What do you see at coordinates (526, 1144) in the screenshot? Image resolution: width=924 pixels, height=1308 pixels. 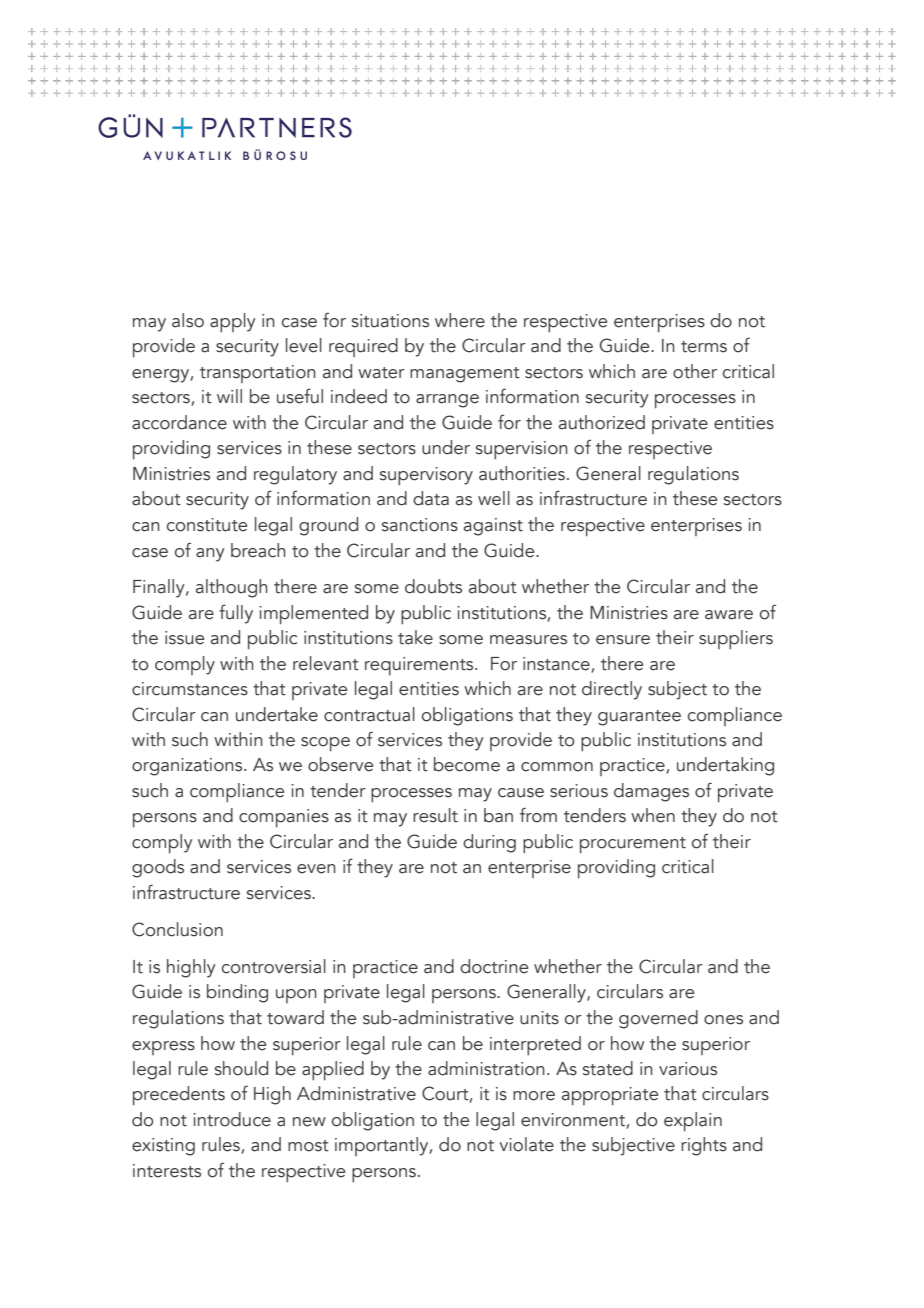 I see `violate` at bounding box center [526, 1144].
